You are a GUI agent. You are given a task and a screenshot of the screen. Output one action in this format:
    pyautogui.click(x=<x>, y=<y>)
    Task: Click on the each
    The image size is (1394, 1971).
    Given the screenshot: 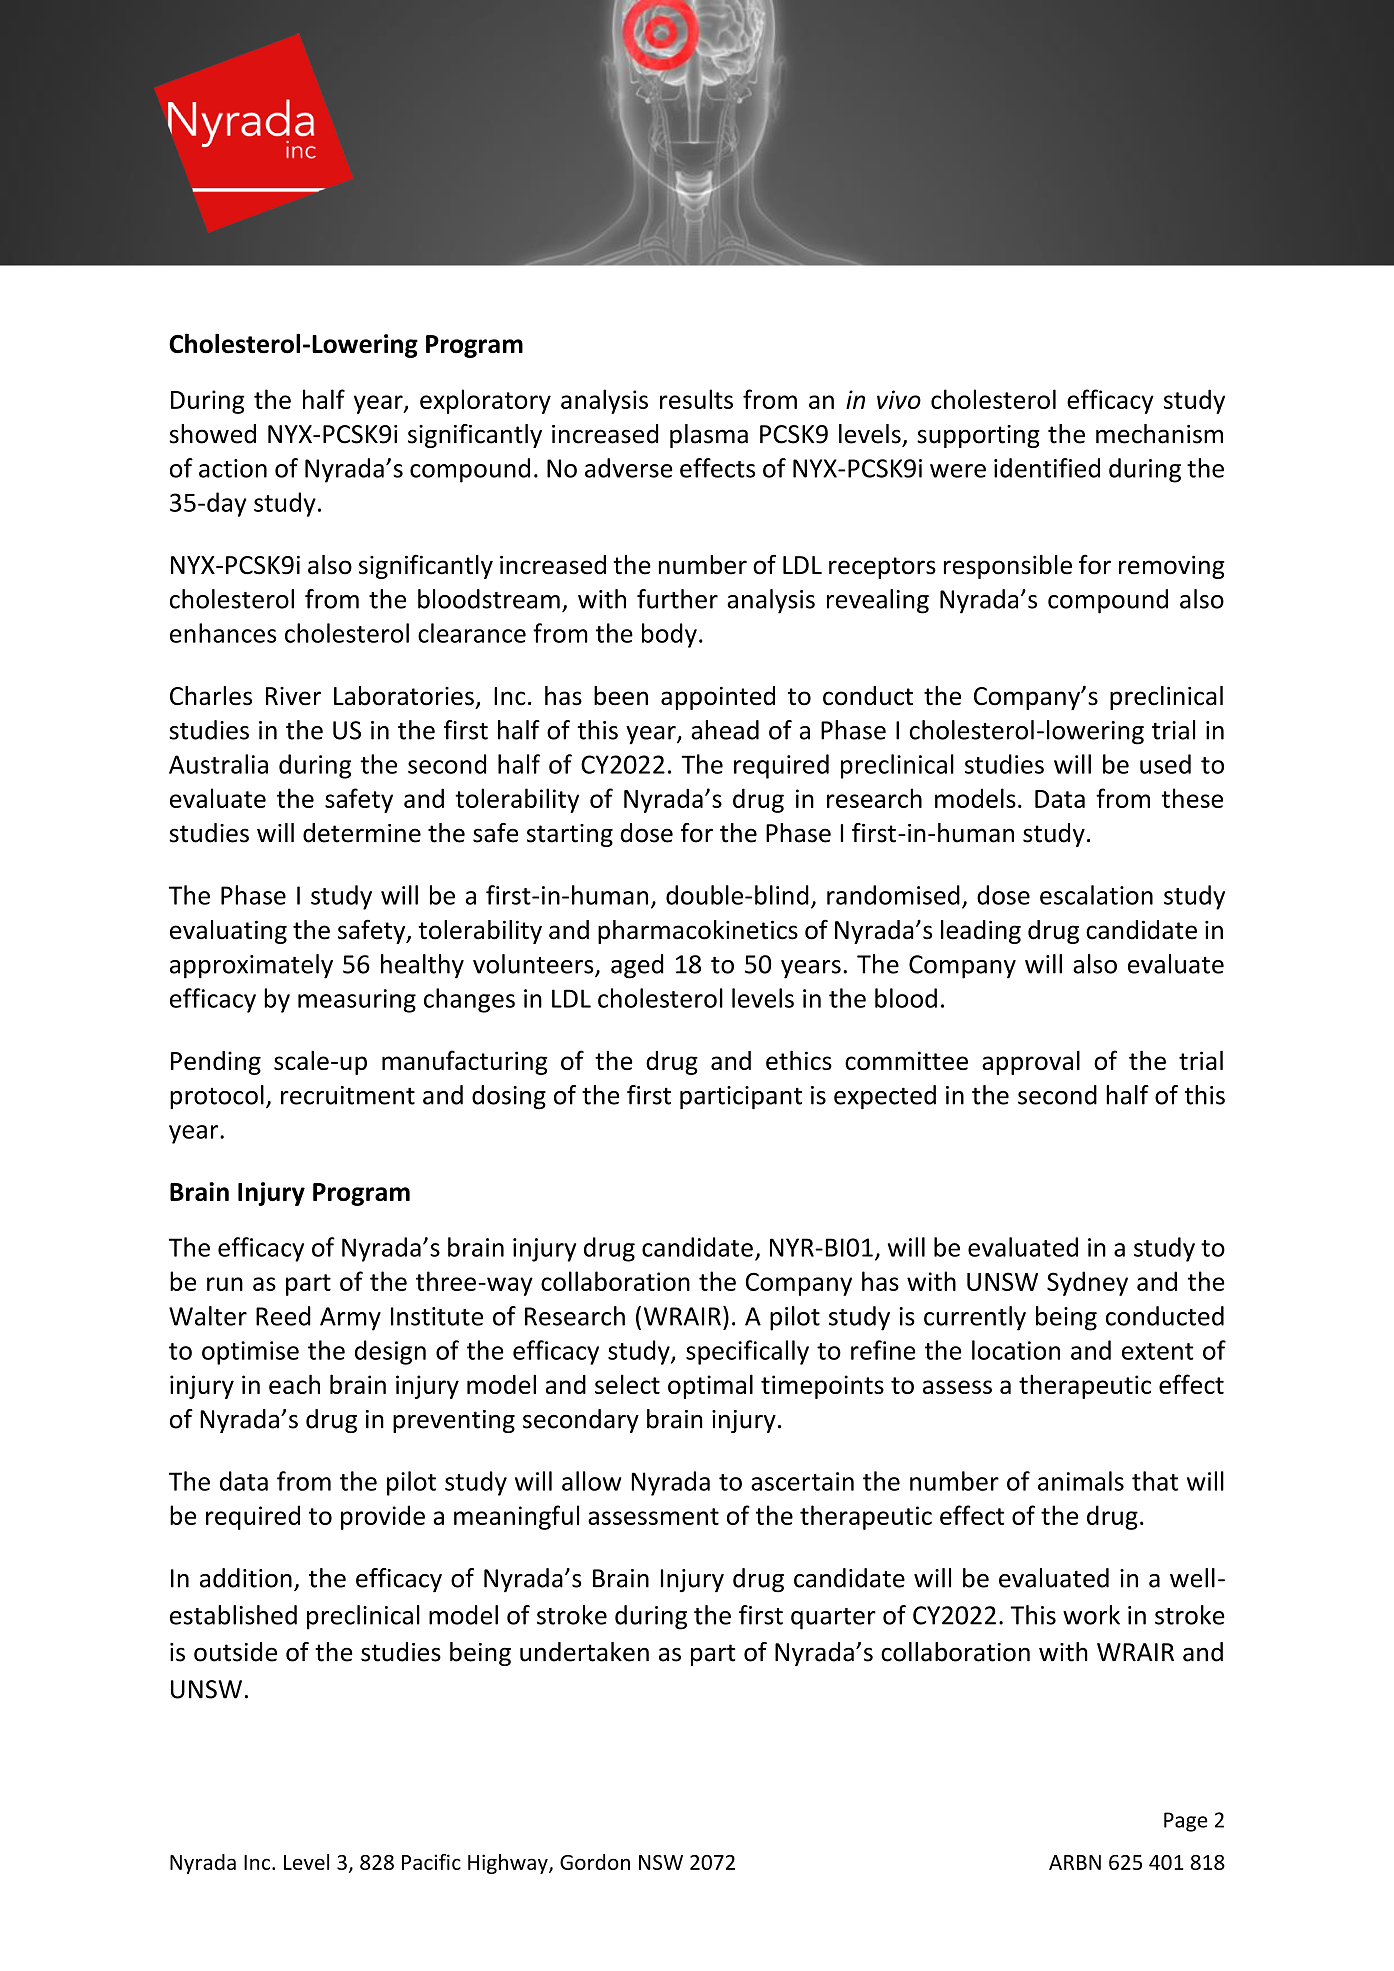 What is the action you would take?
    pyautogui.click(x=294, y=1384)
